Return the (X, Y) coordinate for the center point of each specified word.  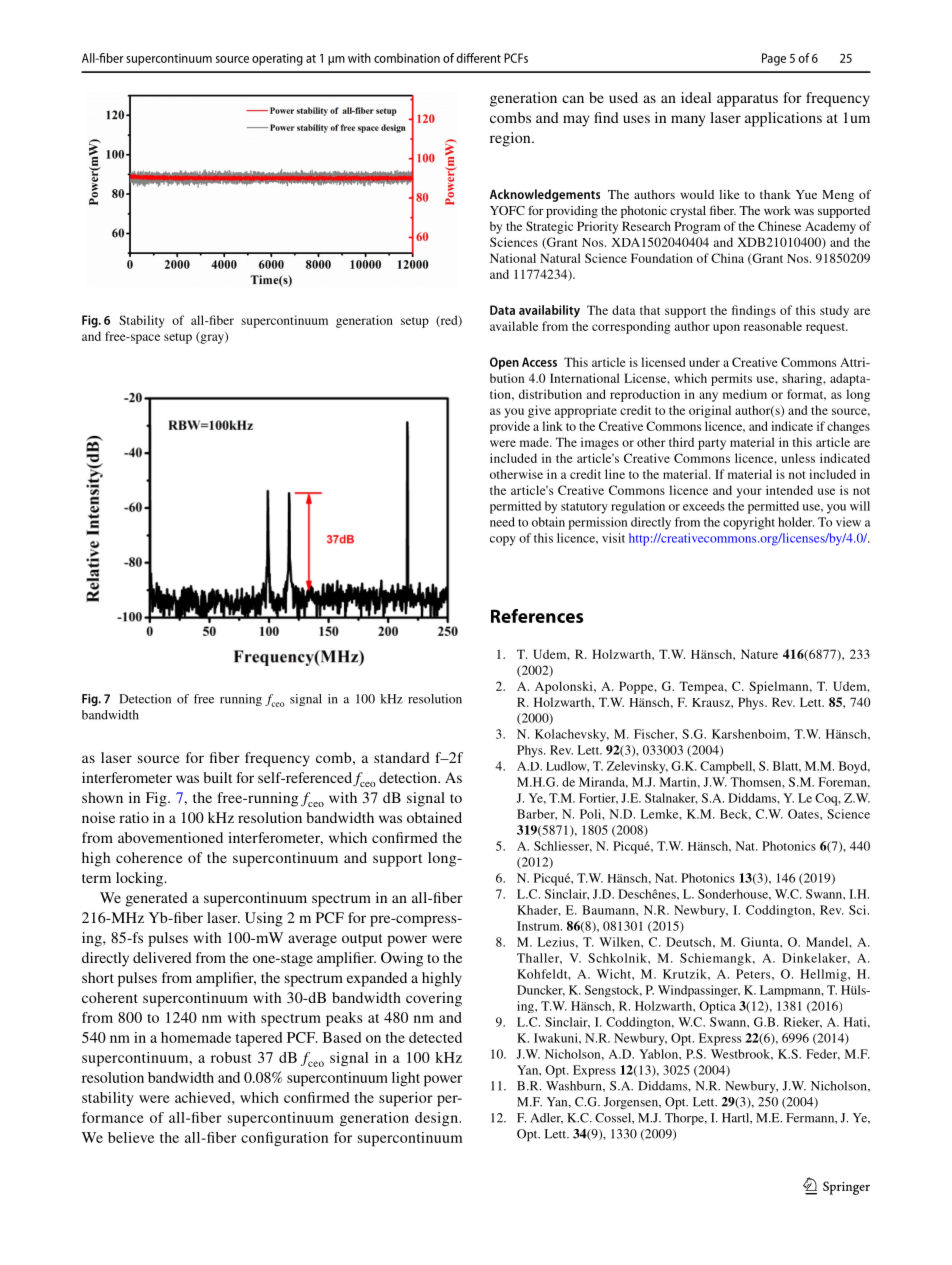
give (539, 411)
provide (510, 427)
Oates (804, 814)
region (511, 139)
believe (131, 1137)
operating (277, 59)
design (436, 1119)
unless (798, 458)
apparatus (747, 100)
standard (402, 757)
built (217, 777)
